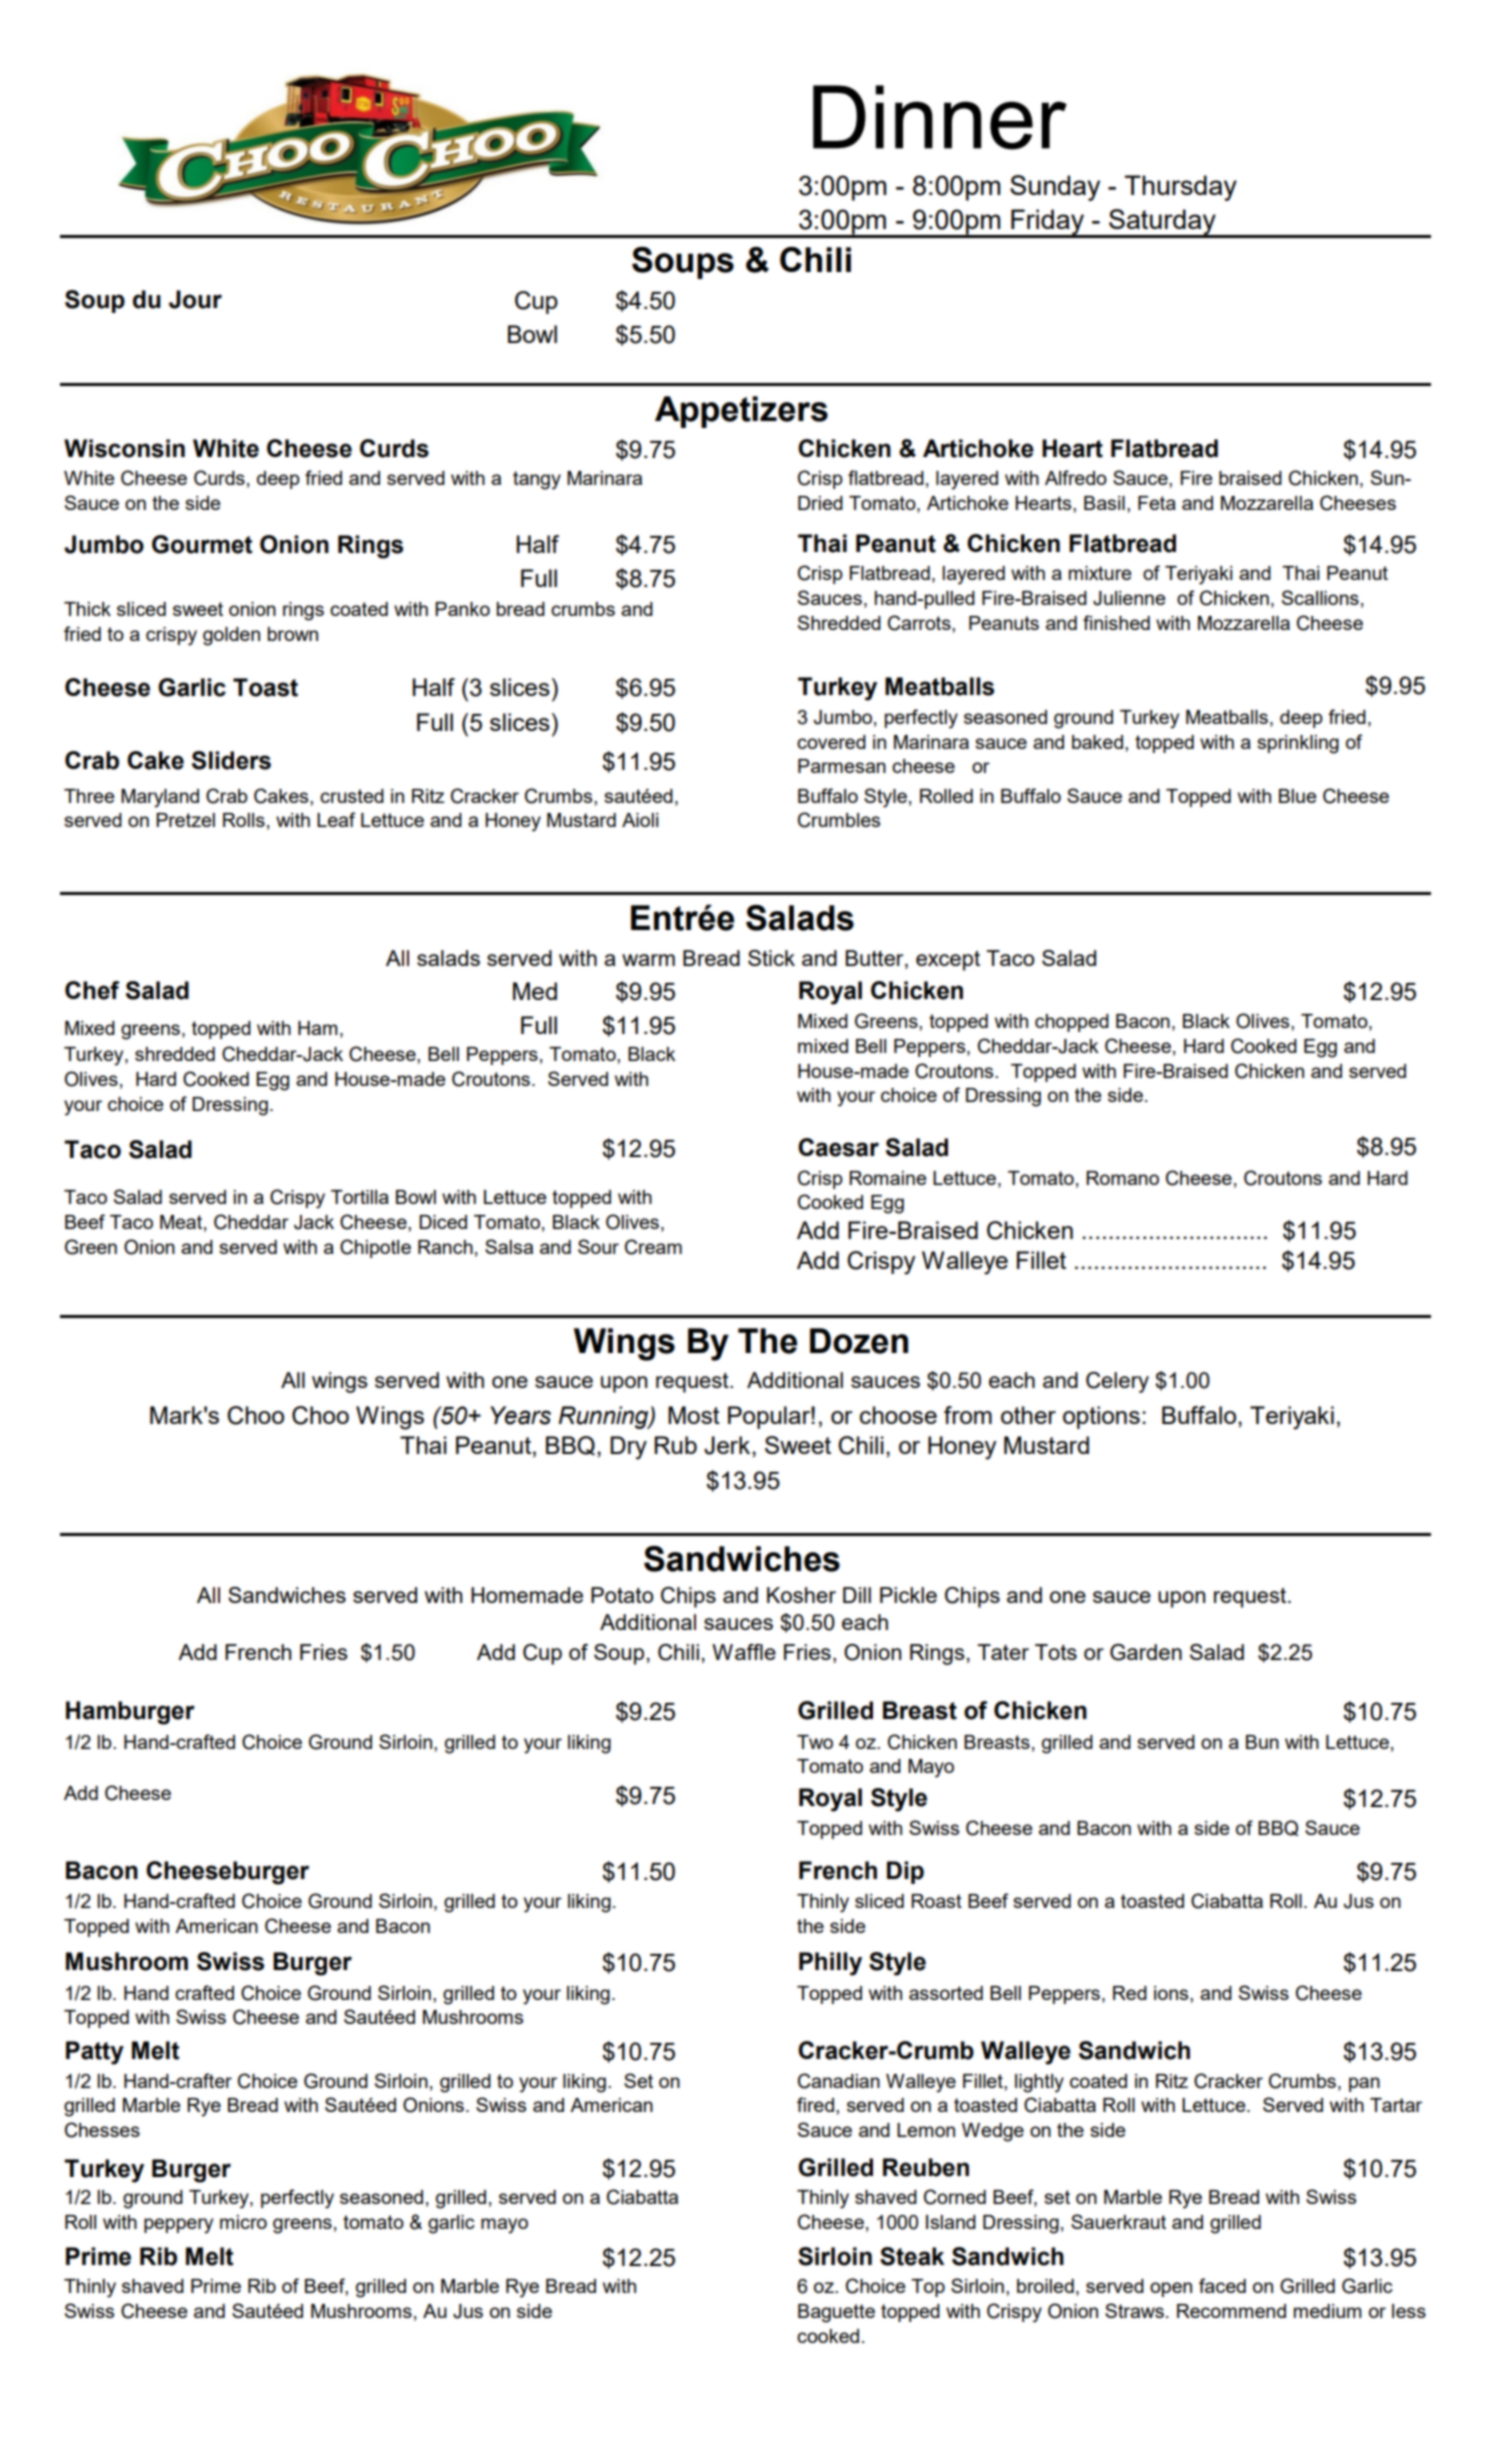 The image size is (1492, 2457). I want to click on Kosher, so click(801, 1595).
